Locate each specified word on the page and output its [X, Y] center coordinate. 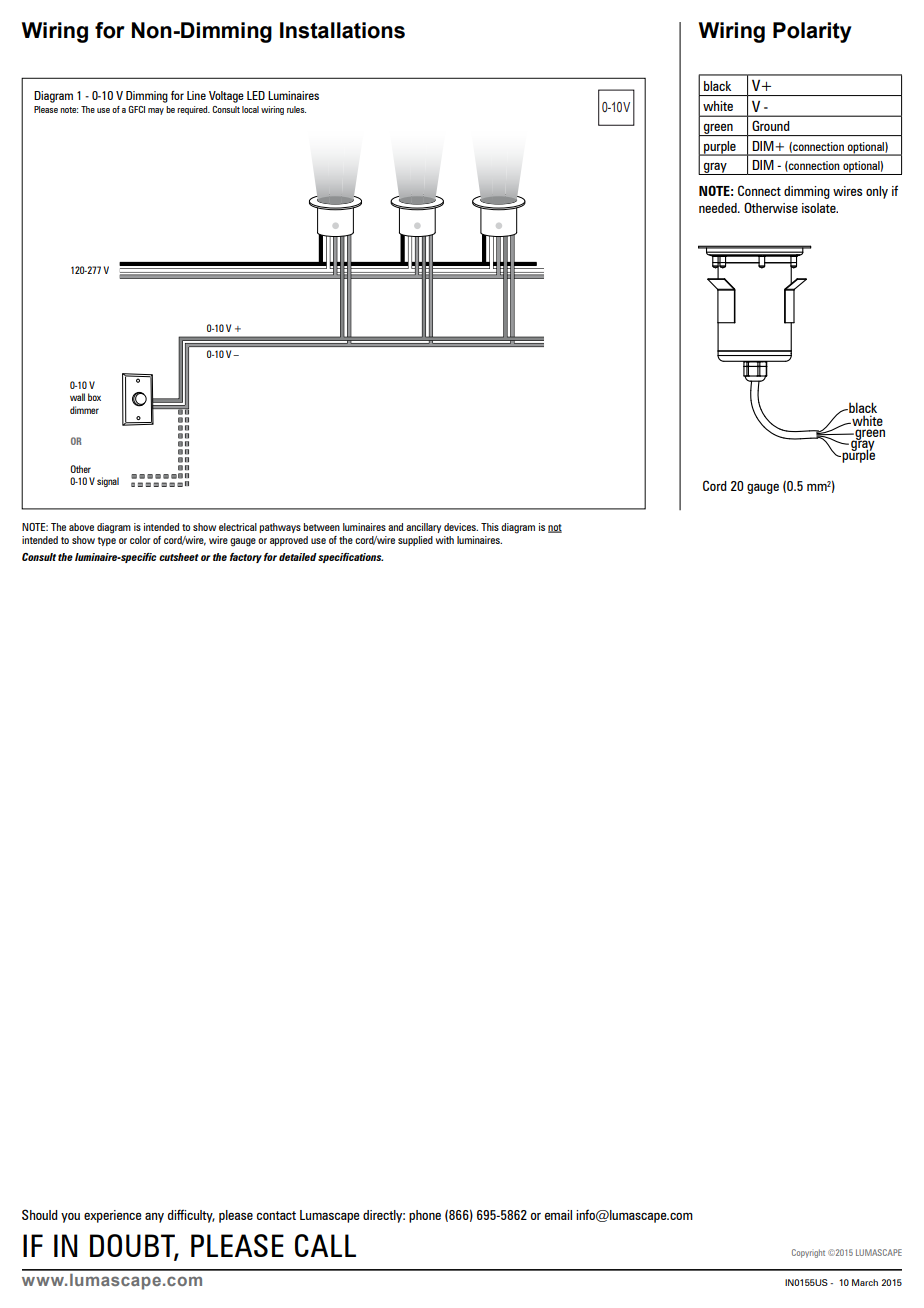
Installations [342, 30]
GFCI [136, 109]
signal [108, 482]
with [445, 540]
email [558, 1215]
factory [246, 558]
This [490, 527]
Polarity [812, 32]
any [154, 1217]
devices [461, 527]
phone [425, 1216]
